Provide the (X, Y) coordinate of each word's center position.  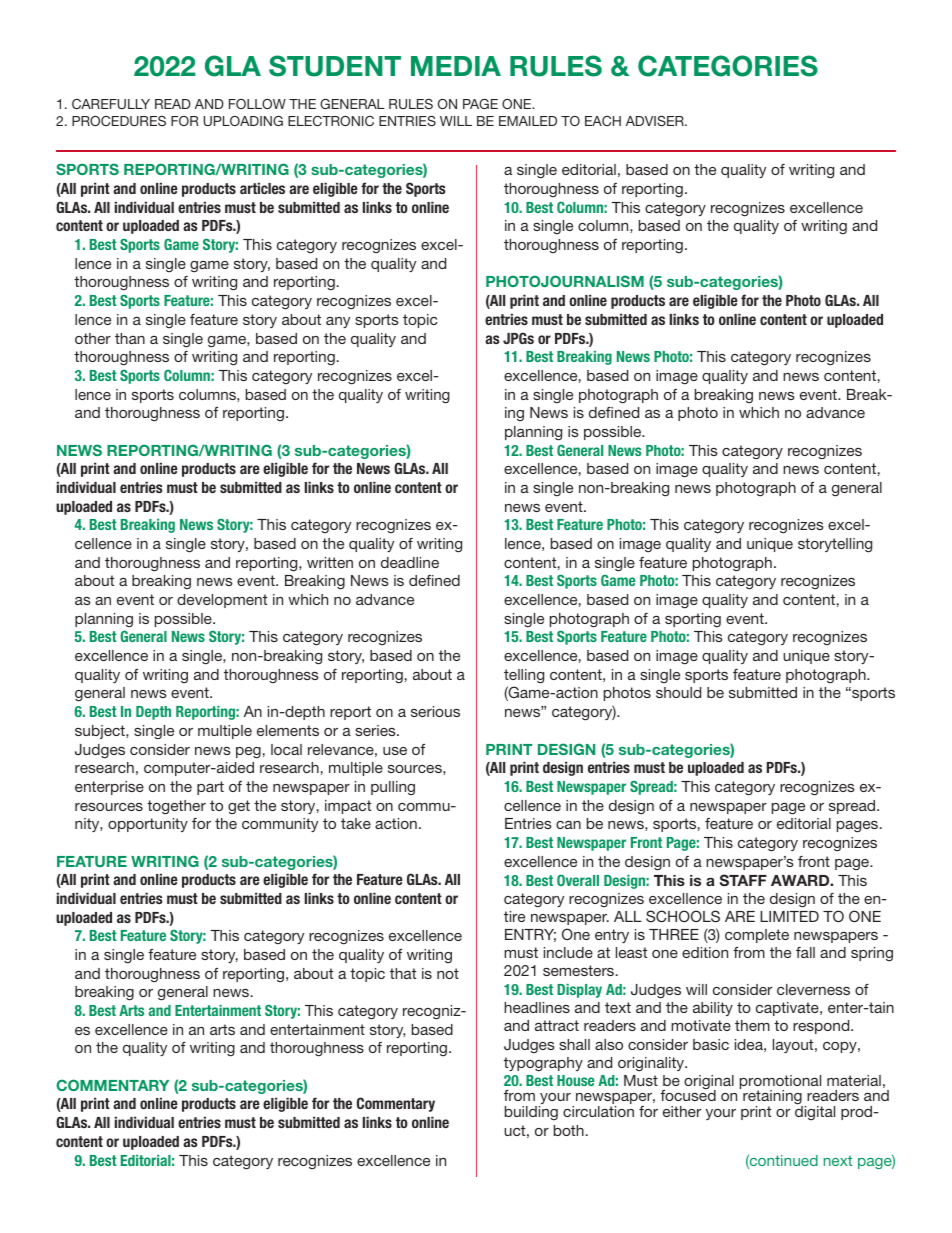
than (130, 338)
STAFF (743, 880)
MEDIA (456, 66)
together (176, 807)
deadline (410, 562)
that (403, 973)
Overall (578, 880)
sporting (693, 620)
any (338, 322)
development (222, 601)
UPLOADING (243, 121)
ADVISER (656, 121)
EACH (603, 121)
